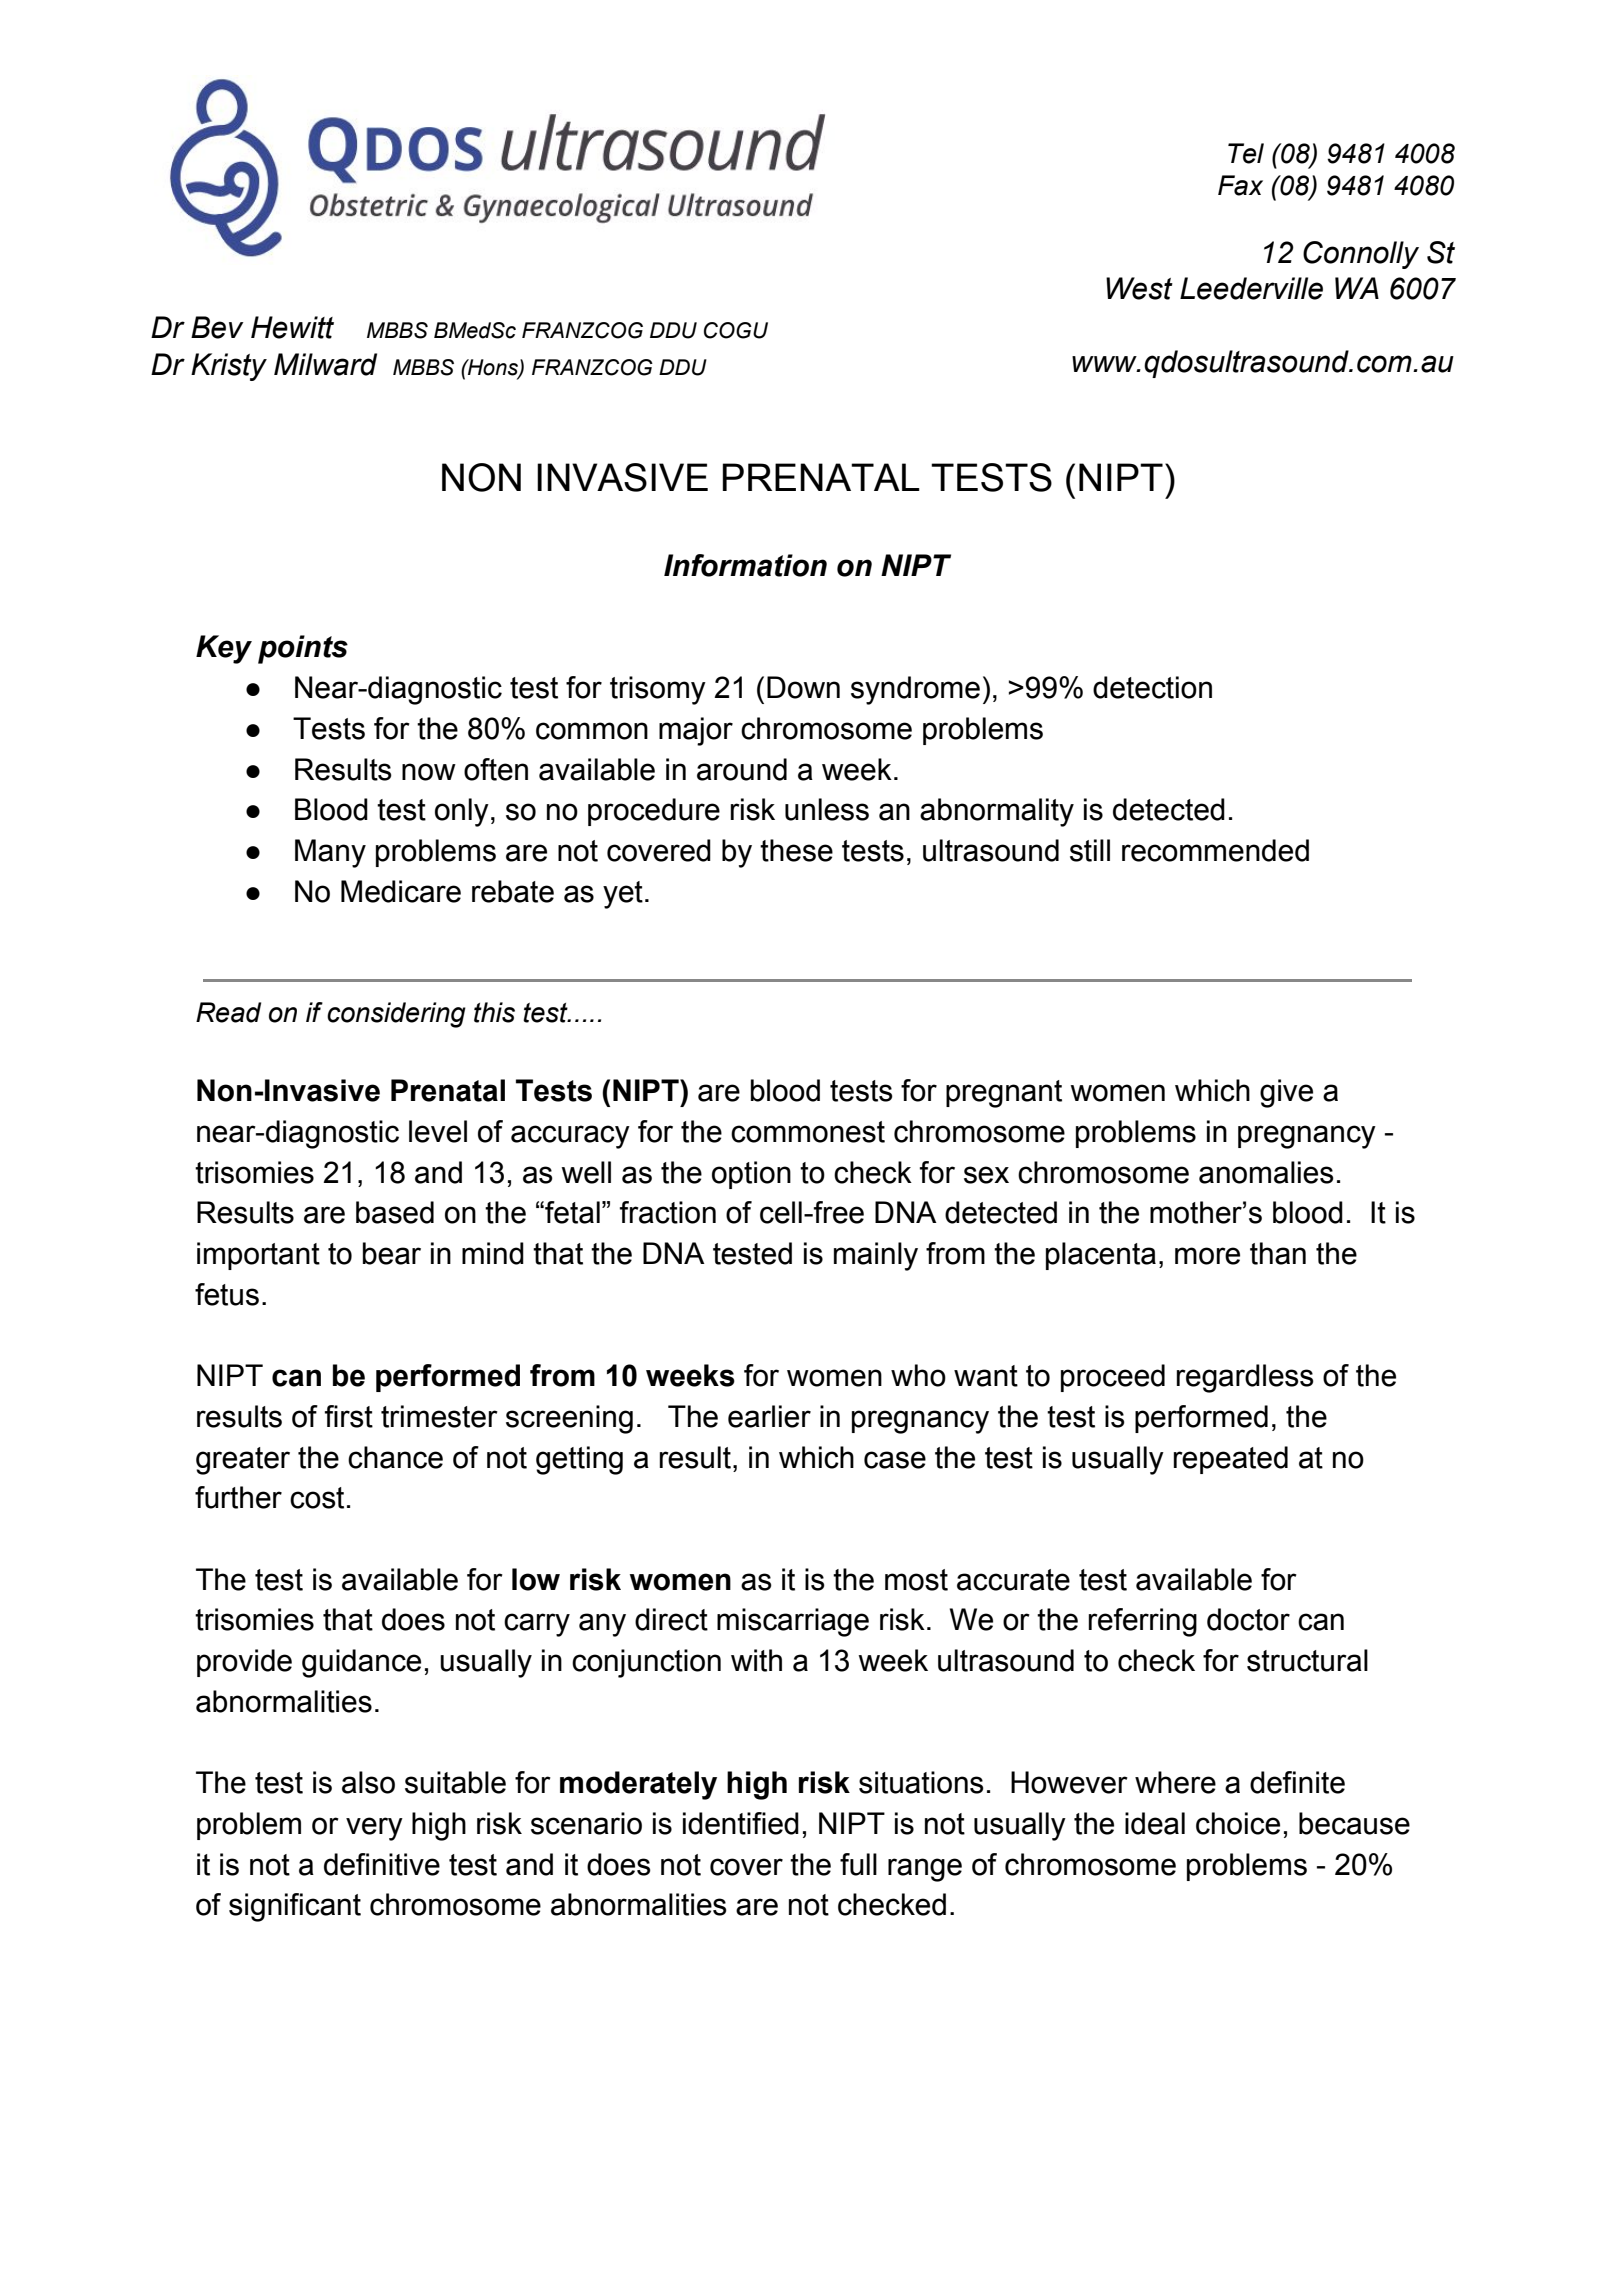  I want to click on West, so click(1139, 288).
